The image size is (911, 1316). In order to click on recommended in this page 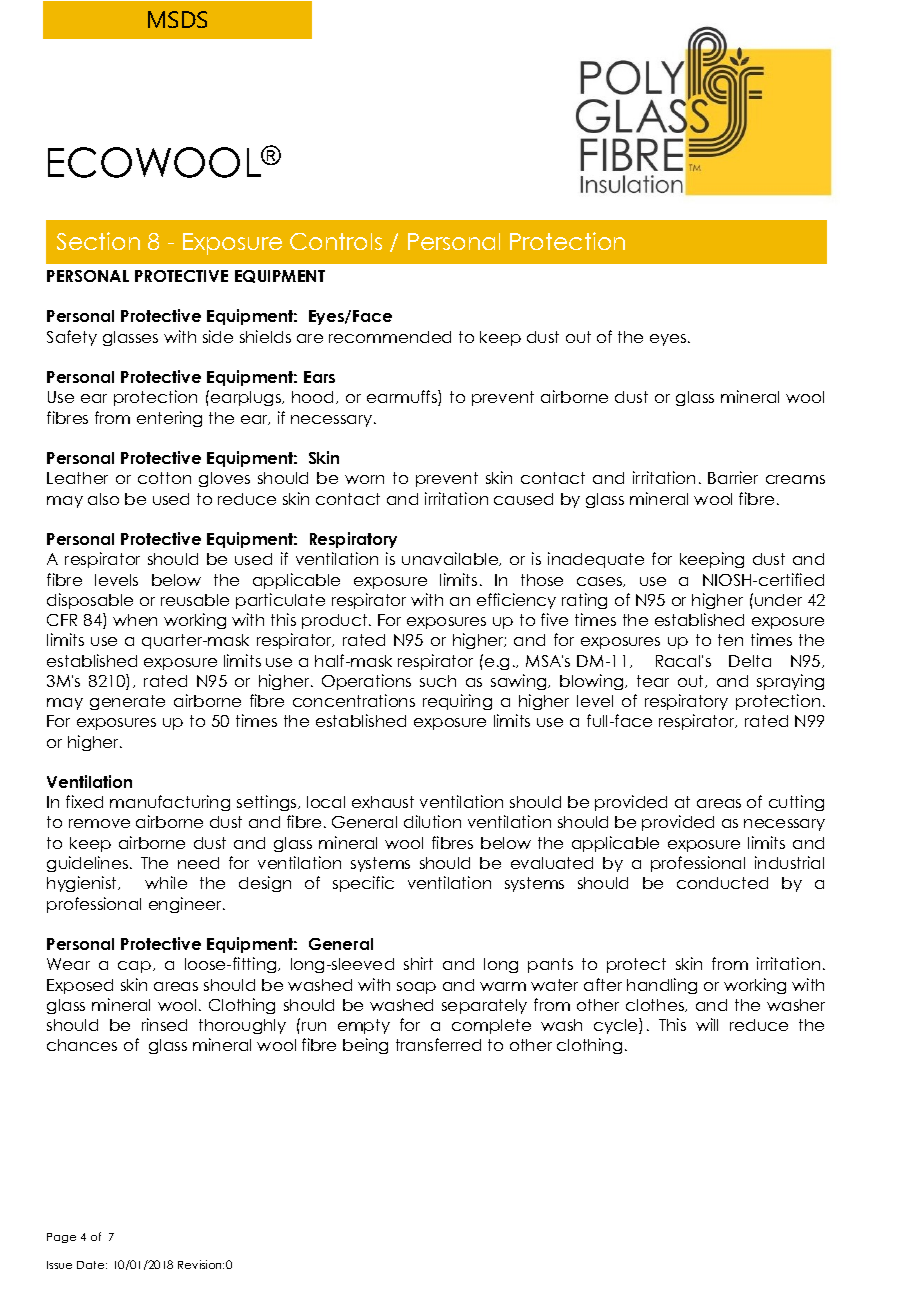, I will do `click(390, 337)`.
